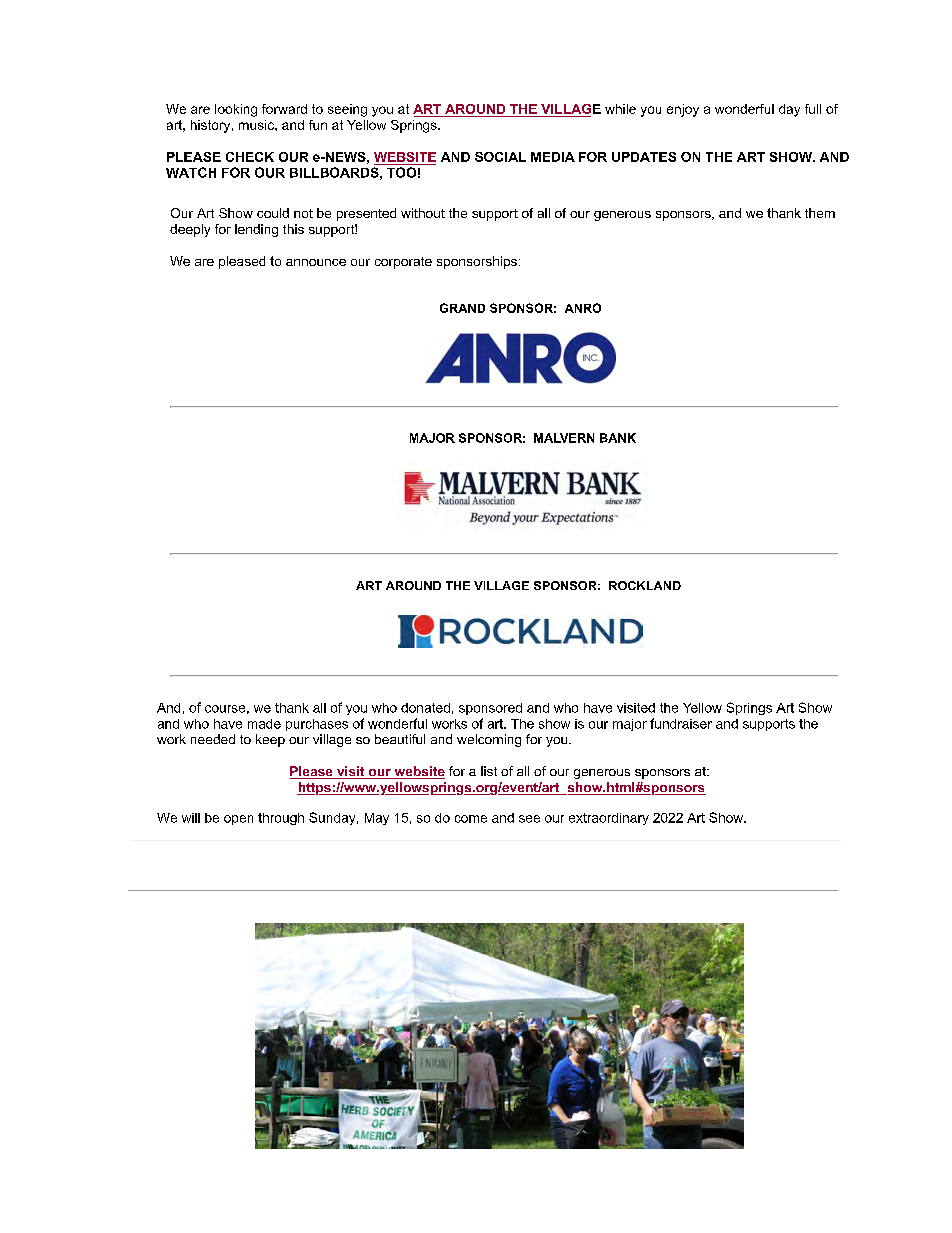 The height and width of the document is (1233, 952). What do you see at coordinates (281, 819) in the document?
I see `through` at bounding box center [281, 819].
